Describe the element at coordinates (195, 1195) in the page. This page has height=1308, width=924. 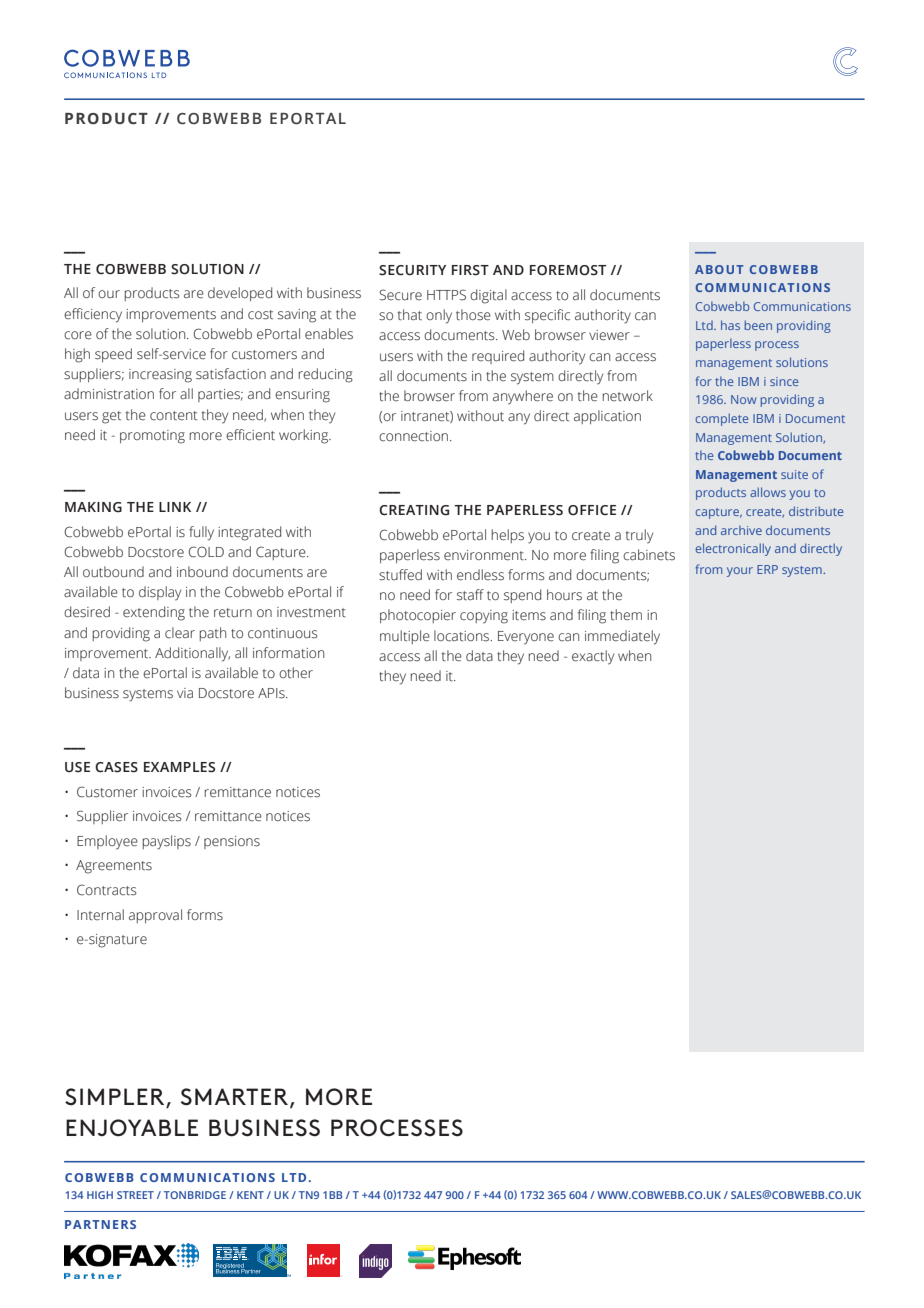
I see `TONBRIDGE` at that location.
